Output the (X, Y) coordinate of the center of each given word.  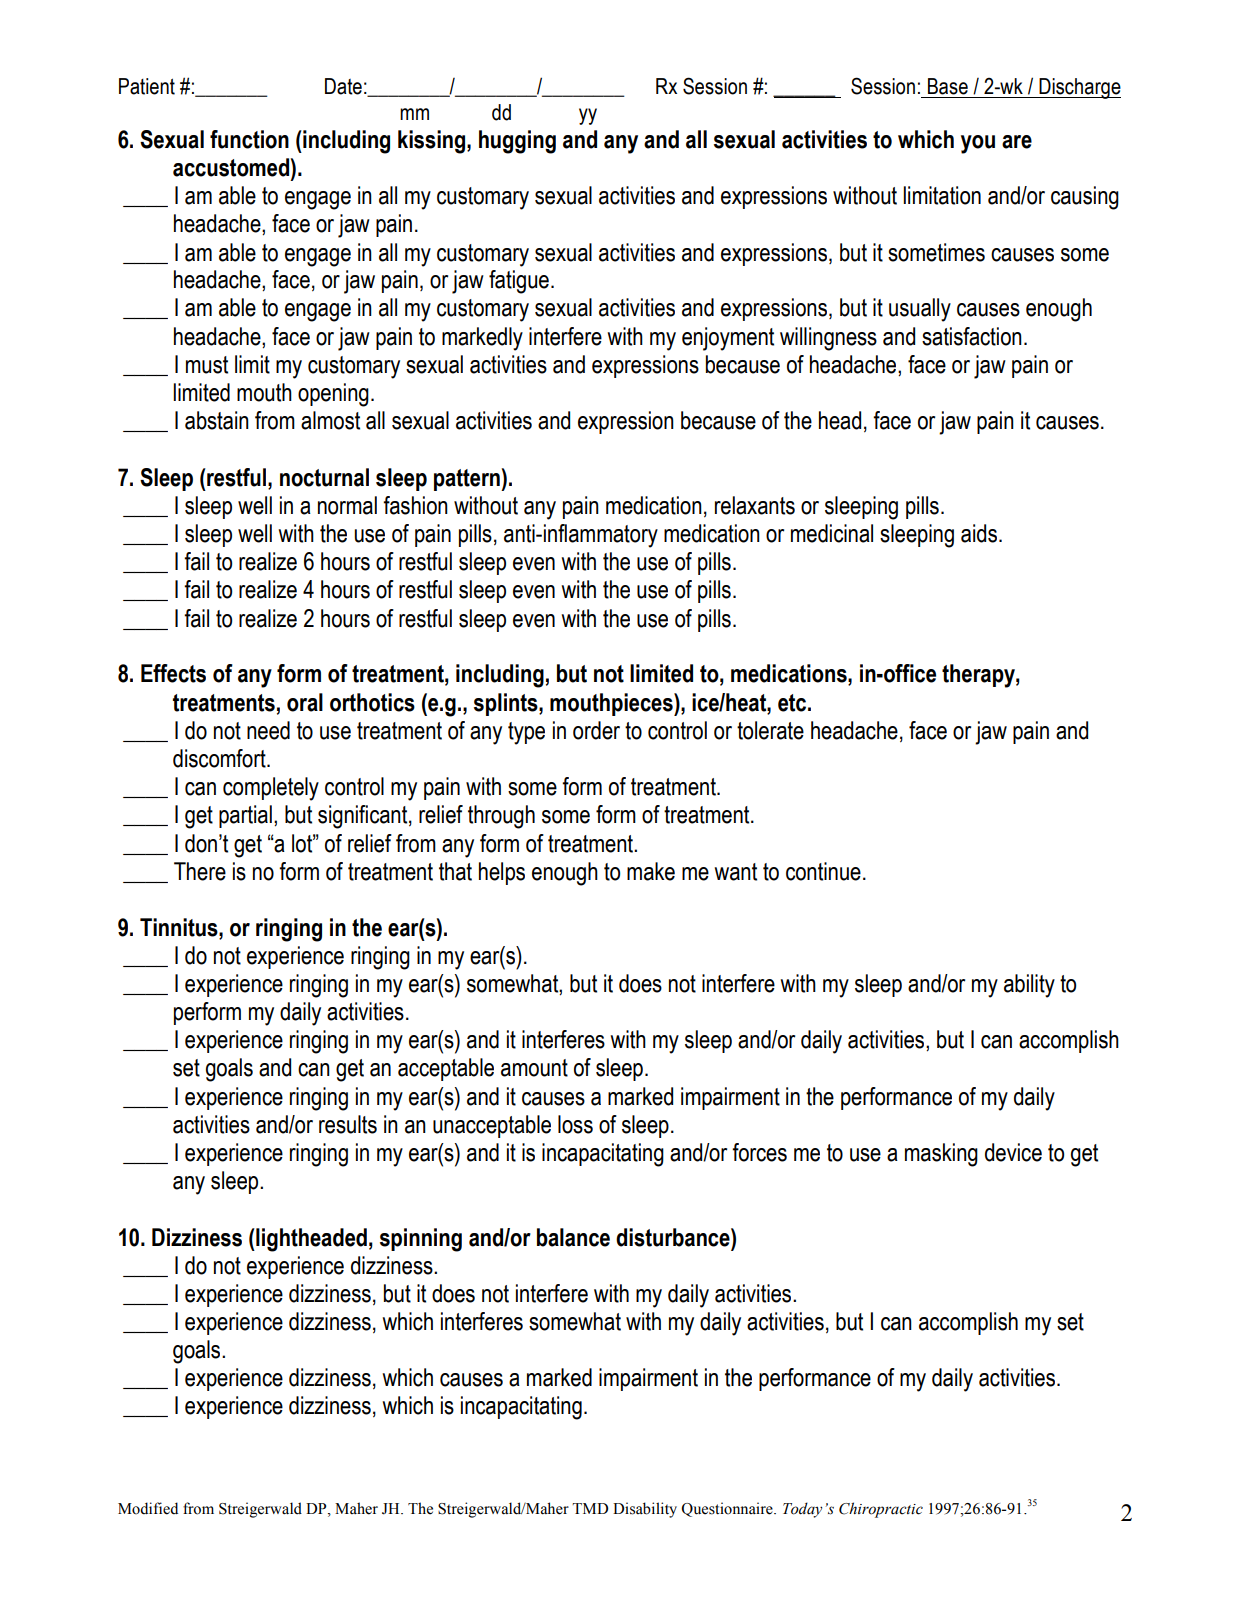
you (978, 144)
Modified (148, 1508)
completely (271, 789)
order (596, 730)
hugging (517, 142)
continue (823, 871)
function (249, 139)
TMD (590, 1508)
